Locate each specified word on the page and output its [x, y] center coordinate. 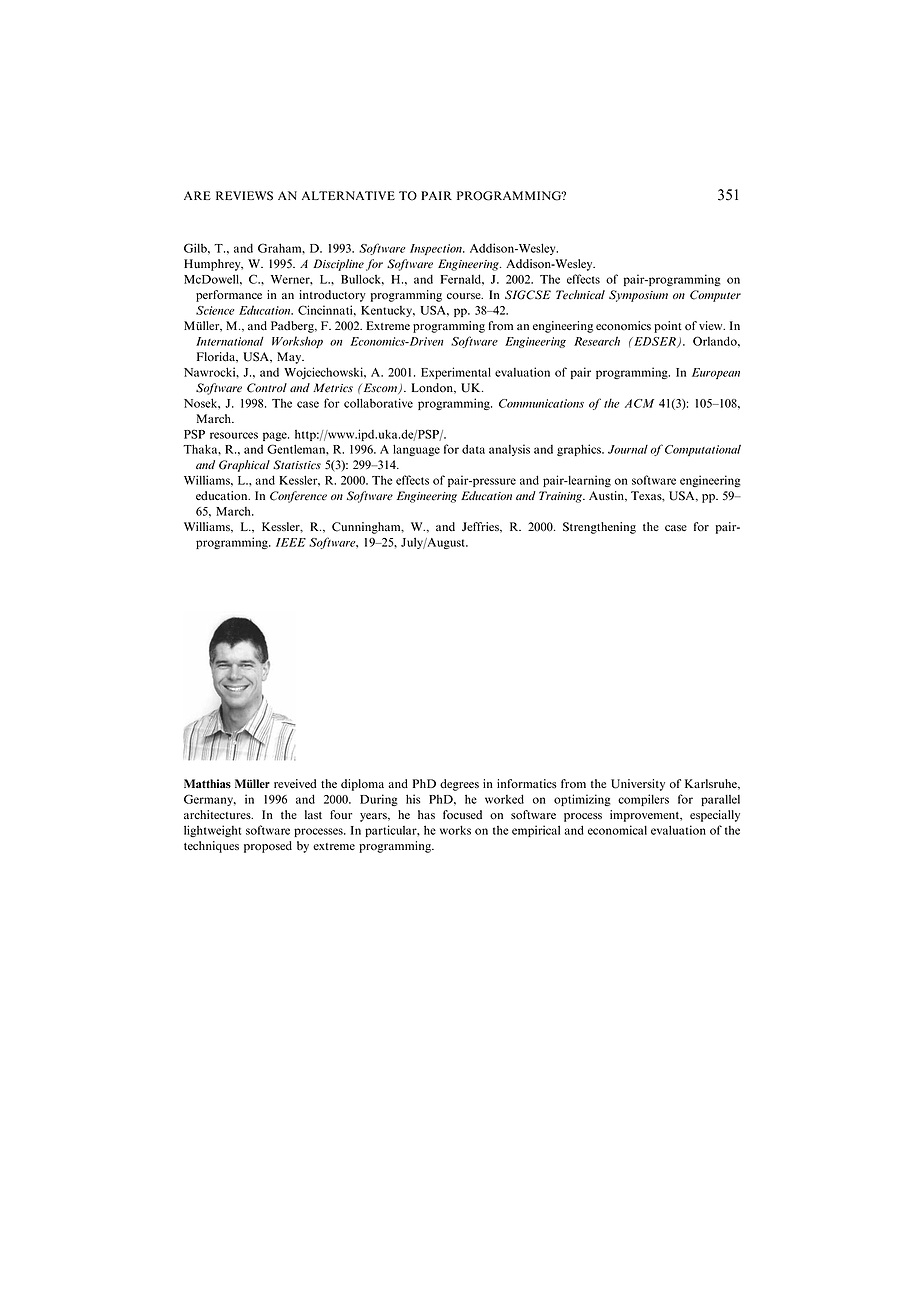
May [290, 358]
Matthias [207, 783]
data [473, 449]
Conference [298, 497]
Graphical [244, 466]
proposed [268, 847]
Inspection [437, 249]
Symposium [638, 296]
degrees [459, 785]
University [638, 785]
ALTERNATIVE [348, 195]
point [668, 327]
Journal [628, 449]
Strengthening [599, 528]
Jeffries [481, 527]
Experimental [456, 373]
